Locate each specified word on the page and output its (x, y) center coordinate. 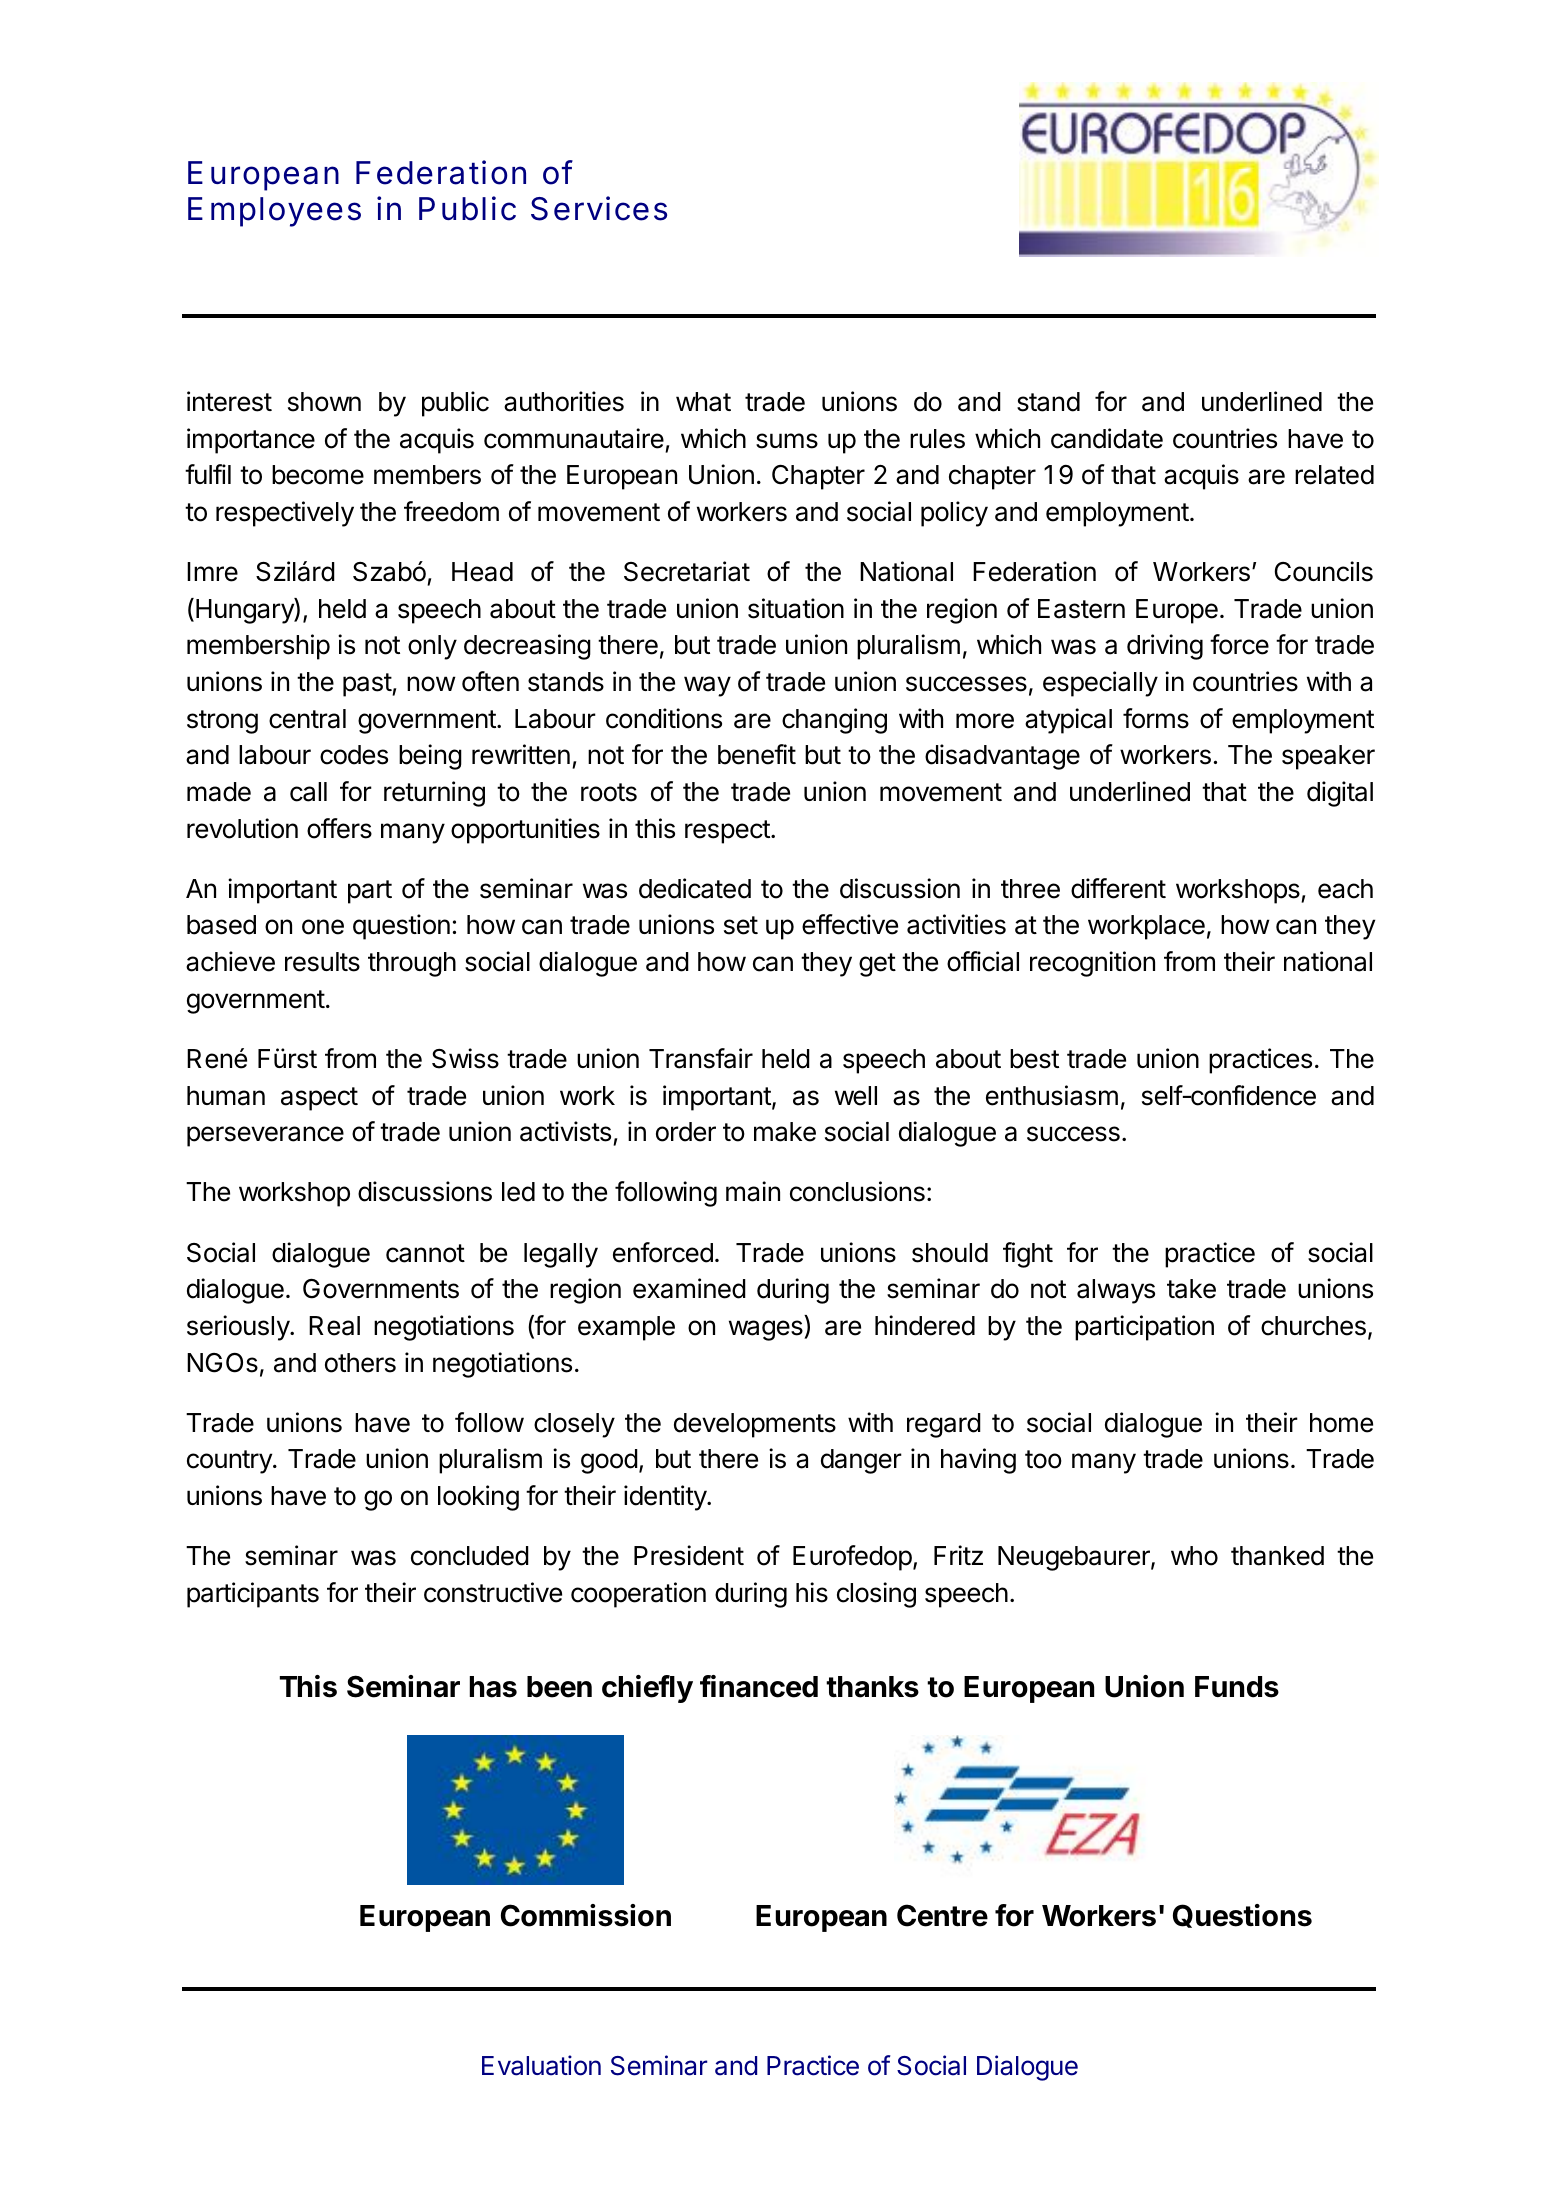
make (785, 1132)
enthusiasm (1052, 1095)
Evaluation (541, 2065)
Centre (942, 1915)
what (703, 402)
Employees (274, 212)
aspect (319, 1099)
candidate (1107, 438)
